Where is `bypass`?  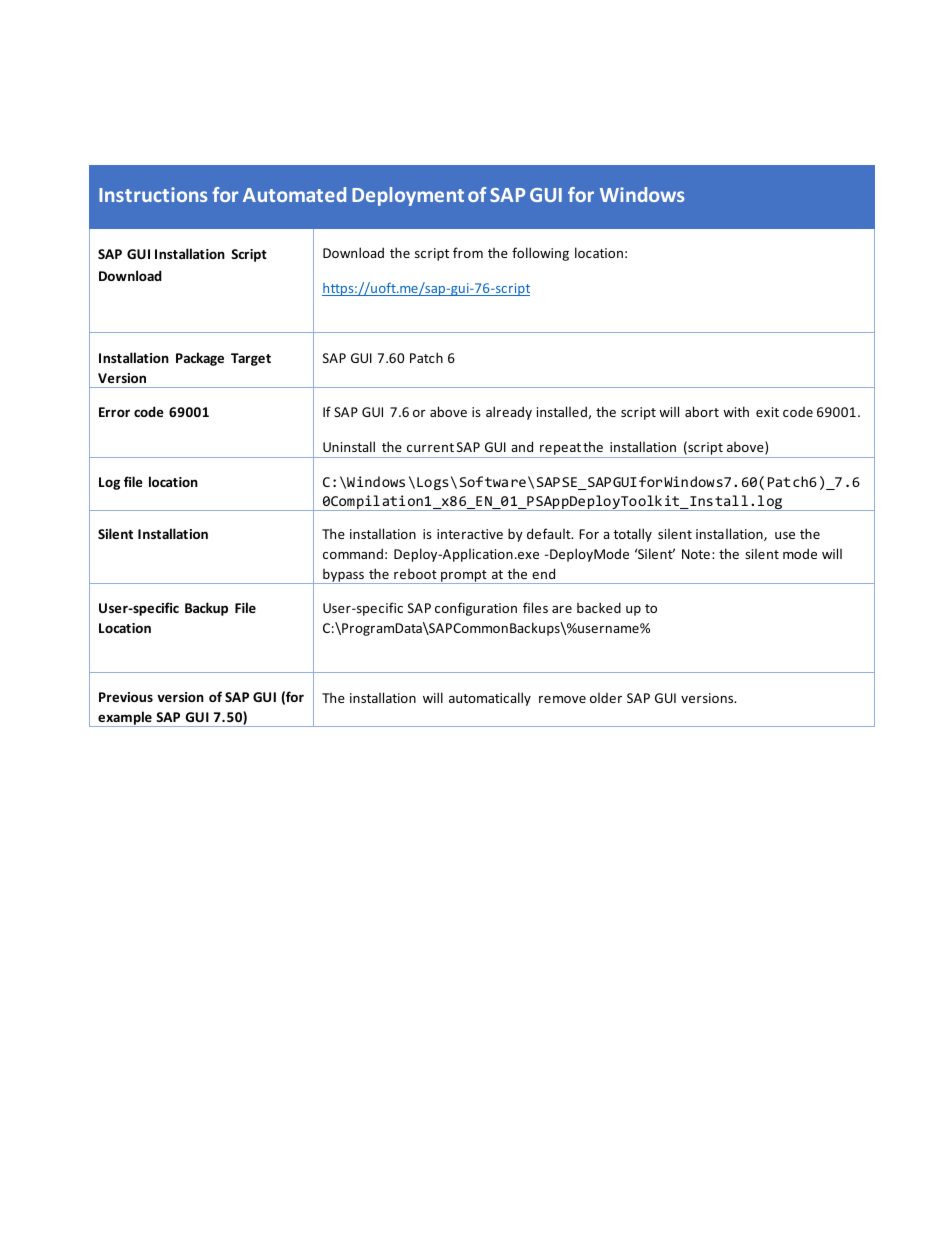
bypass is located at coordinates (343, 576).
